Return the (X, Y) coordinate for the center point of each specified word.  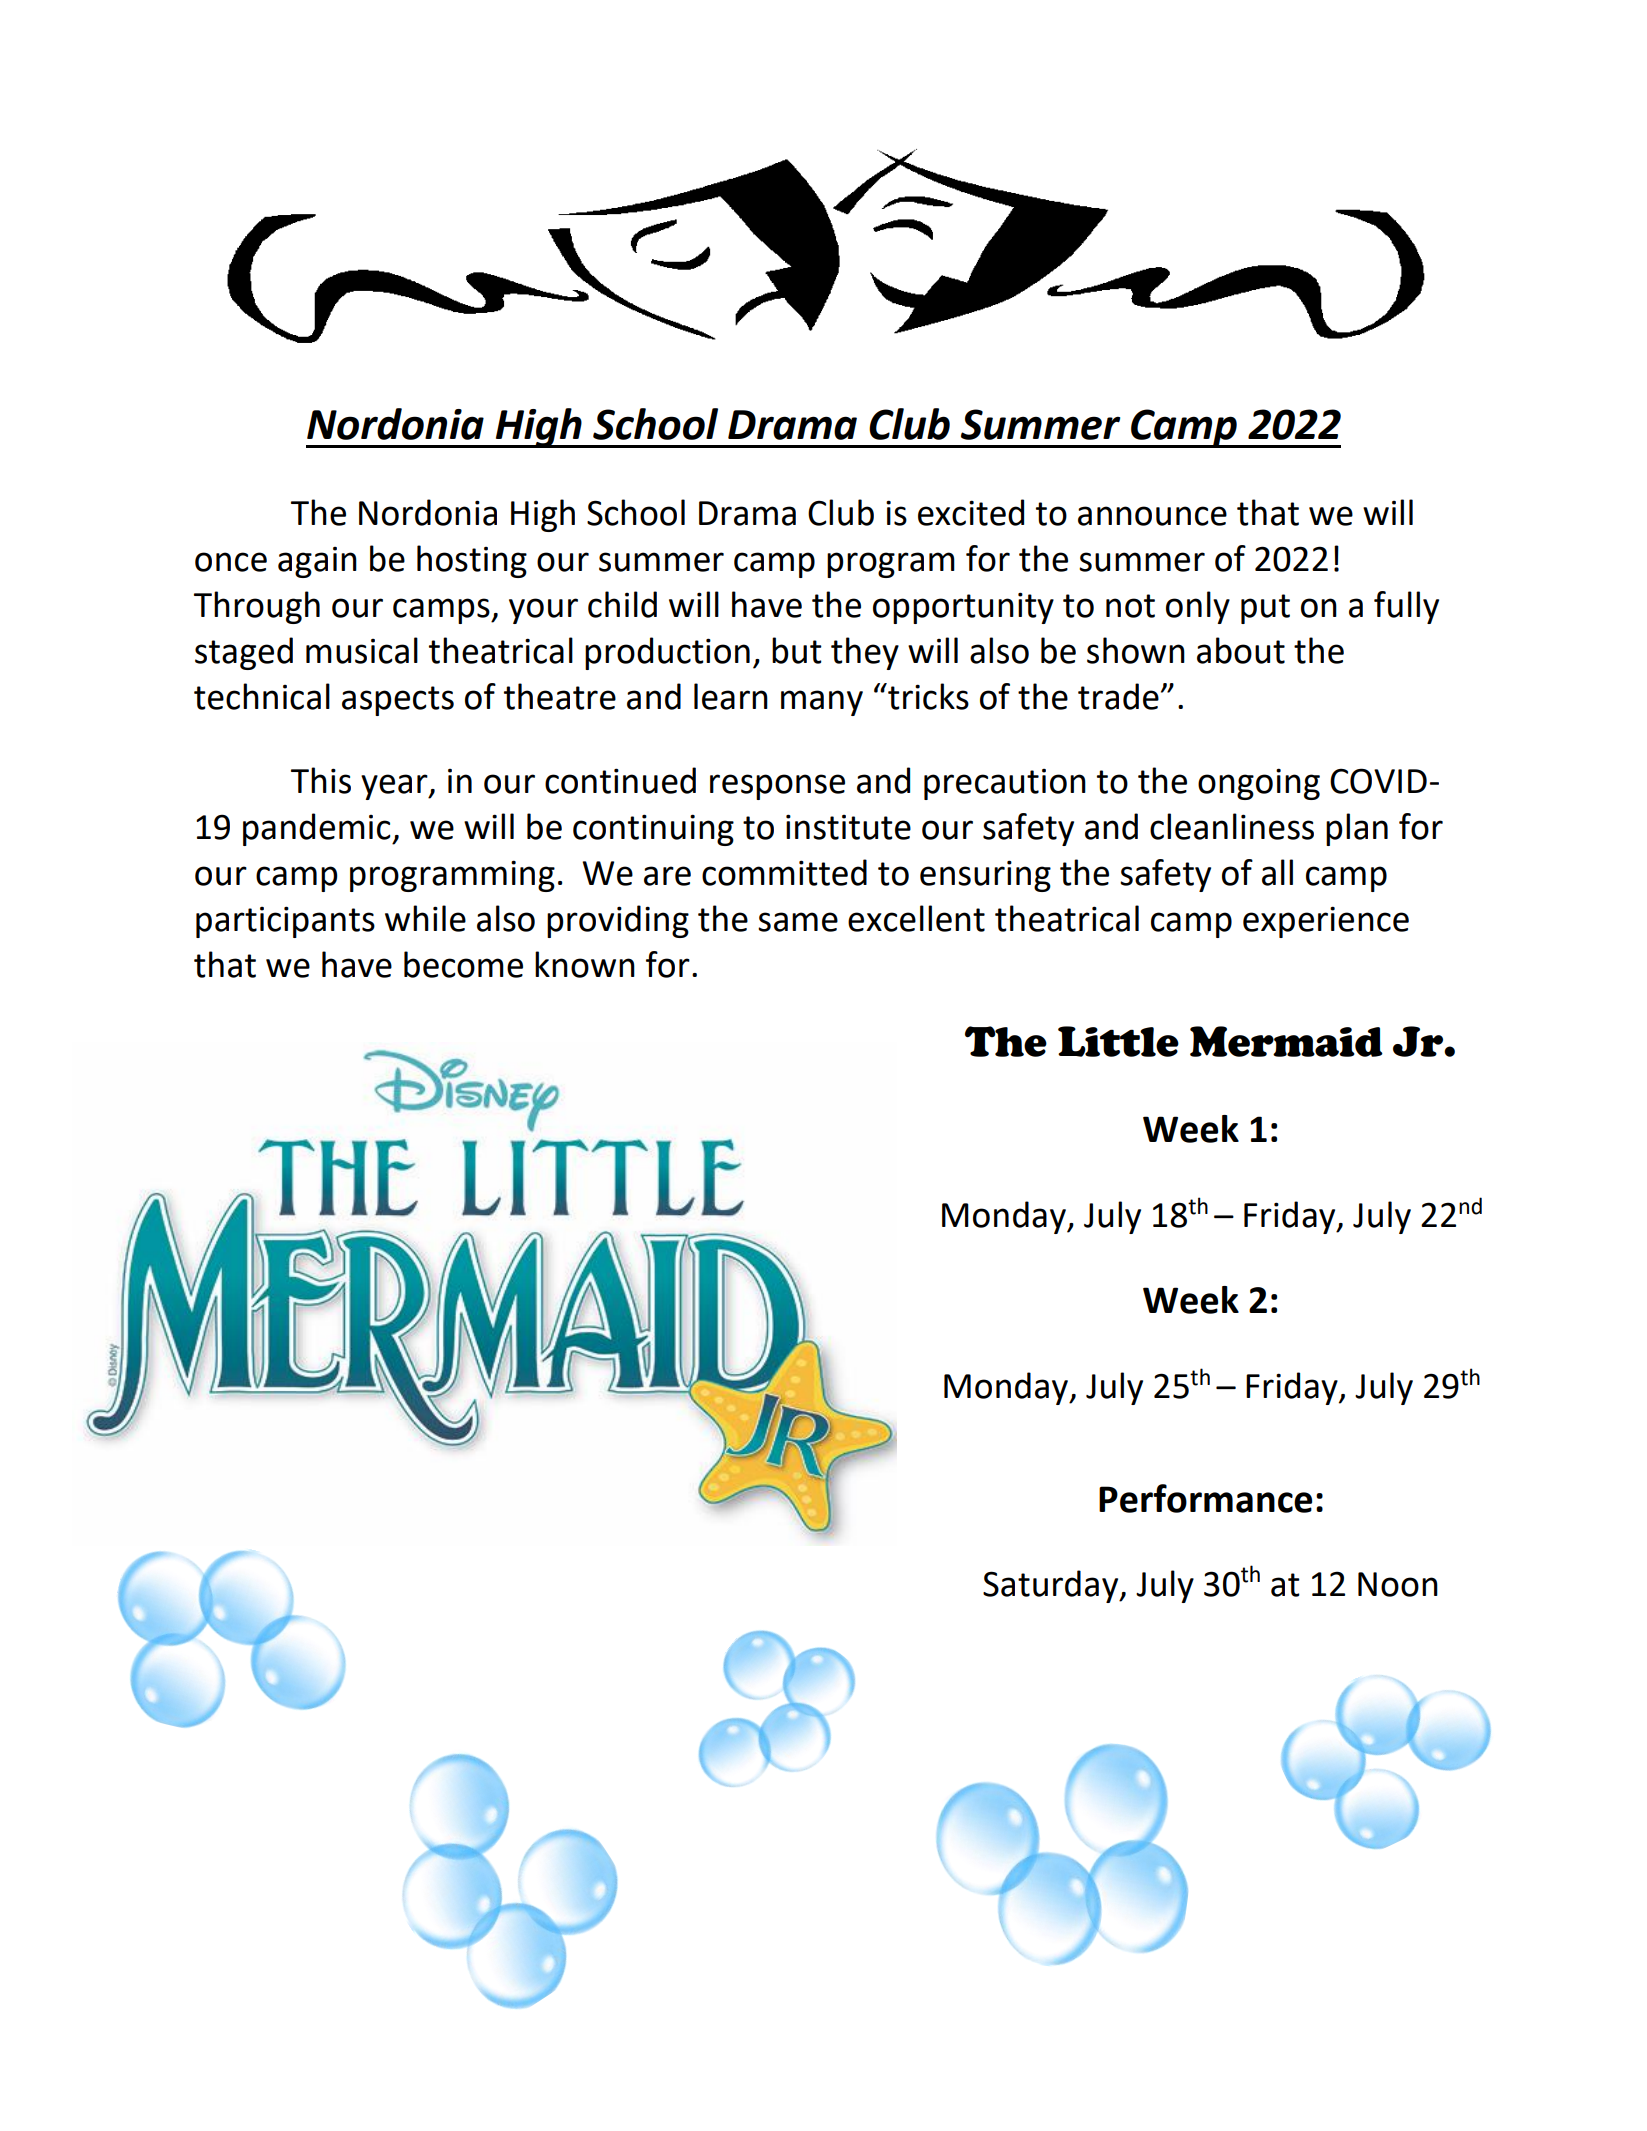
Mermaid (1286, 1041)
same (798, 922)
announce (1152, 516)
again (317, 562)
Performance (1205, 1498)
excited (971, 512)
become (463, 964)
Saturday (1052, 1586)
